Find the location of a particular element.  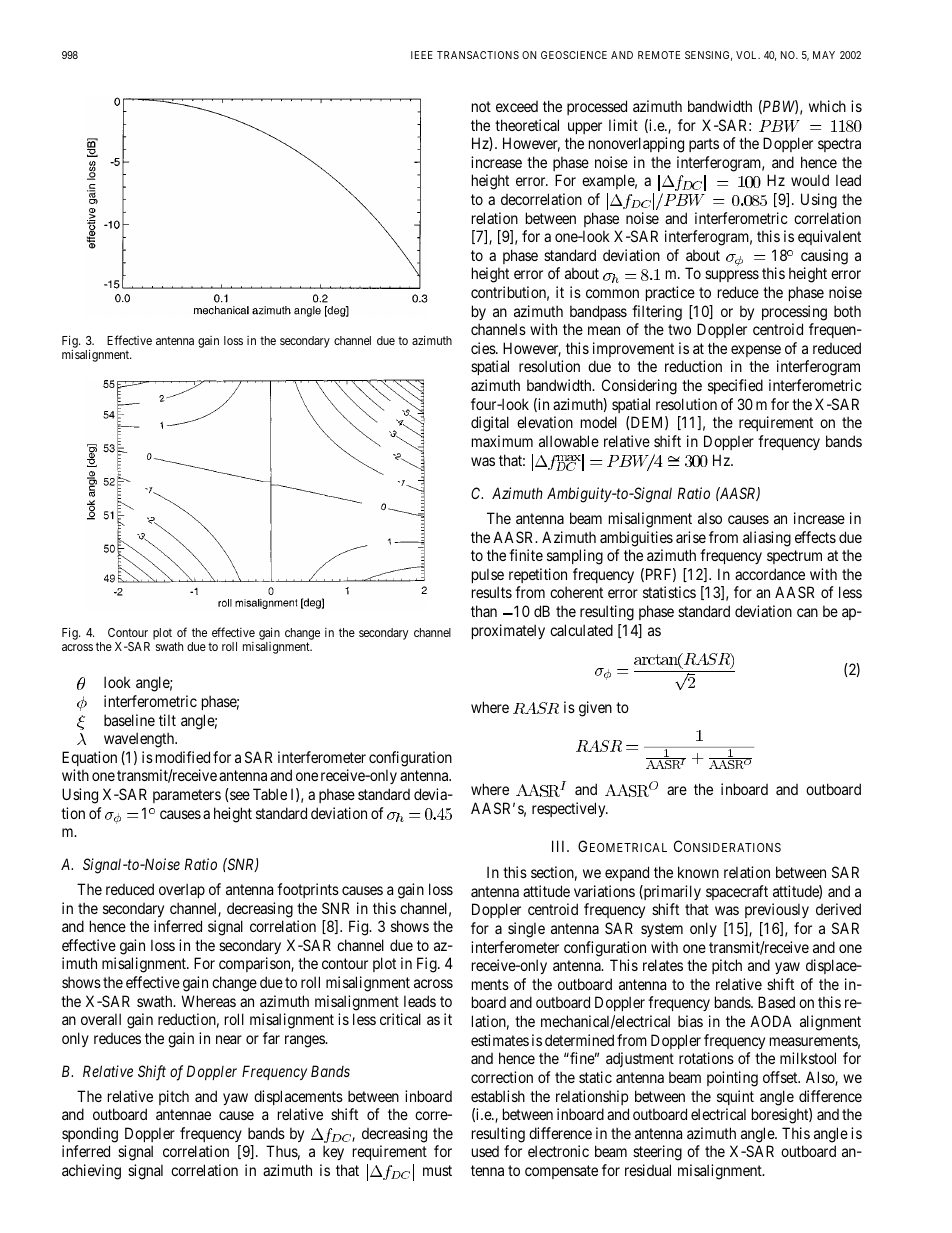

IEEE is located at coordinates (422, 55).
